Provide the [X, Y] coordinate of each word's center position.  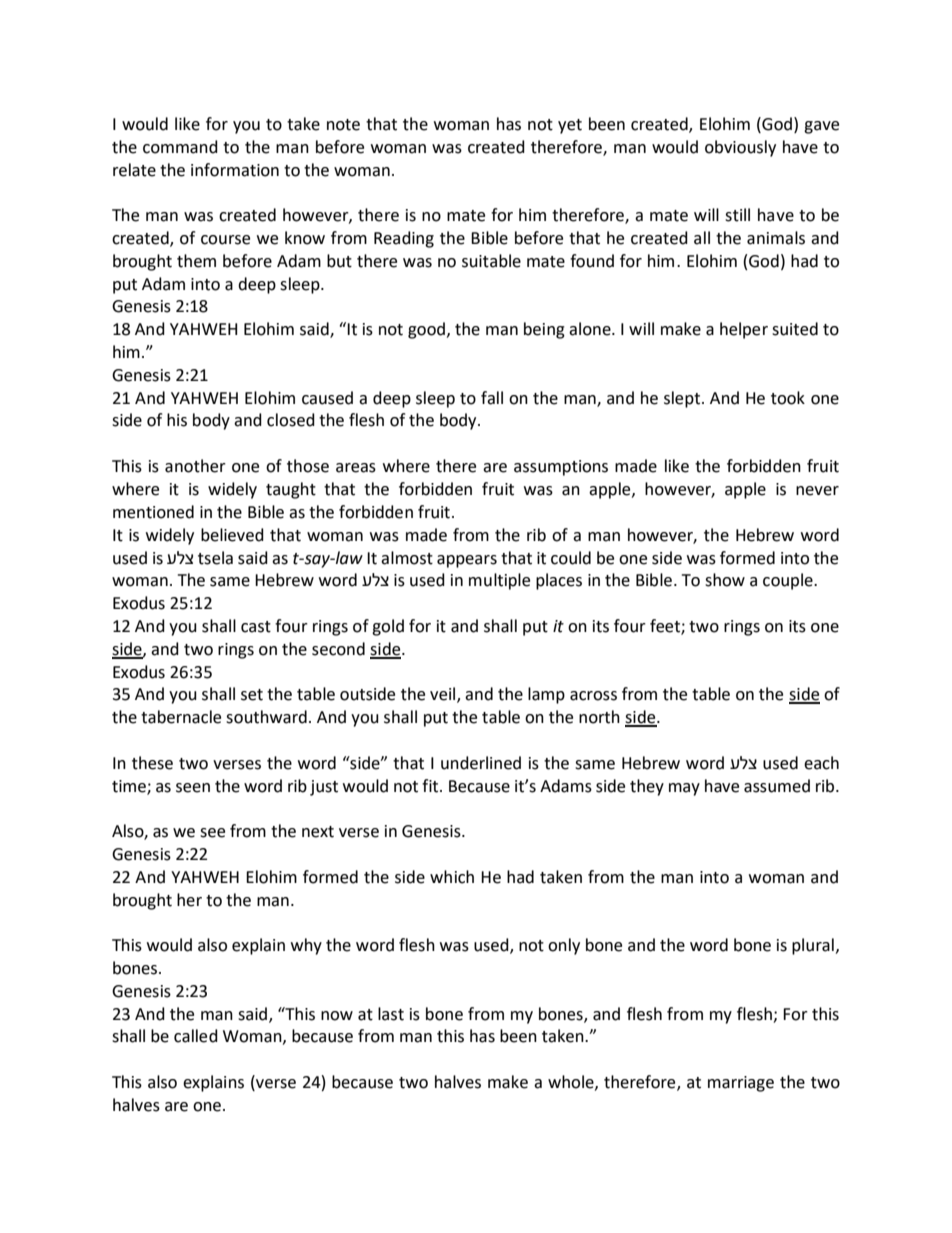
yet [570, 126]
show [725, 580]
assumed [777, 786]
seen [193, 788]
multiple [499, 581]
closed [291, 420]
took [788, 398]
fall [492, 398]
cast [256, 627]
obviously [740, 148]
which [452, 877]
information [235, 170]
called [196, 1036]
